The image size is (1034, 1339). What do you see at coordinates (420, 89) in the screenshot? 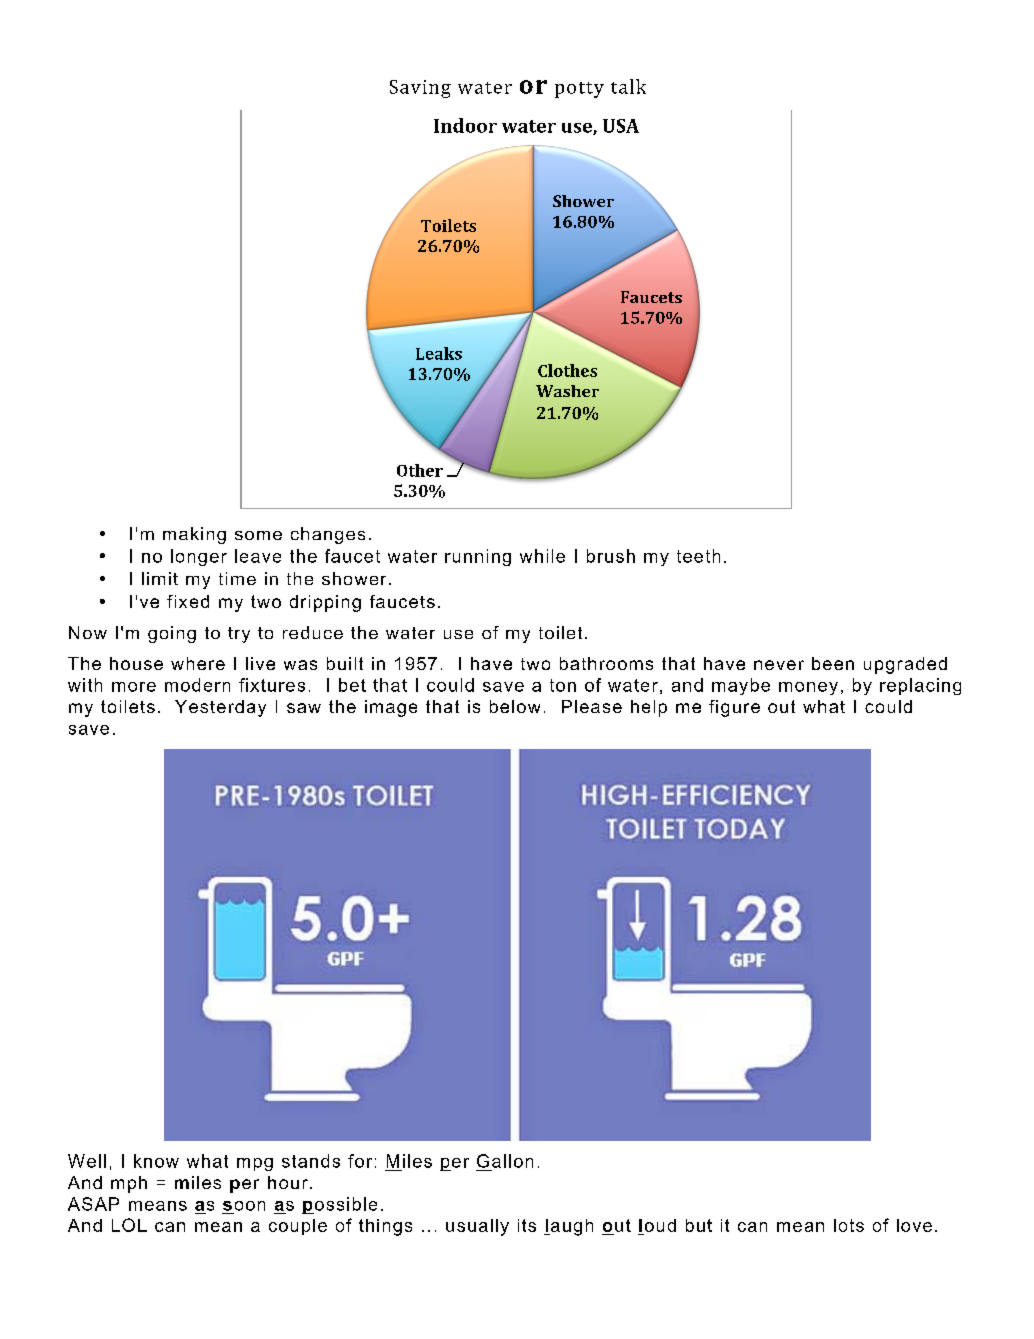
I see `Saving` at bounding box center [420, 89].
